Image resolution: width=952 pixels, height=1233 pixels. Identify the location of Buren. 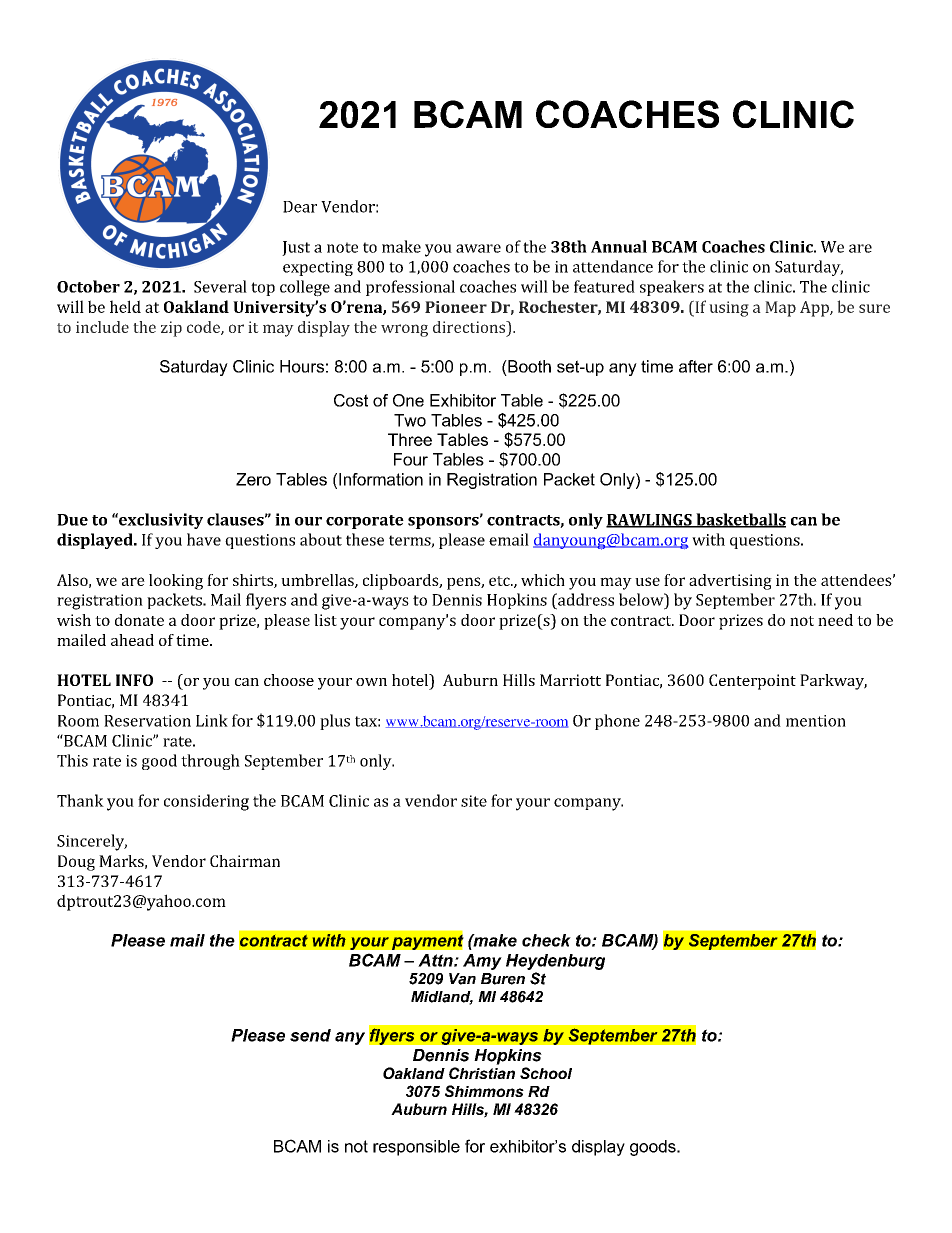
(503, 979).
